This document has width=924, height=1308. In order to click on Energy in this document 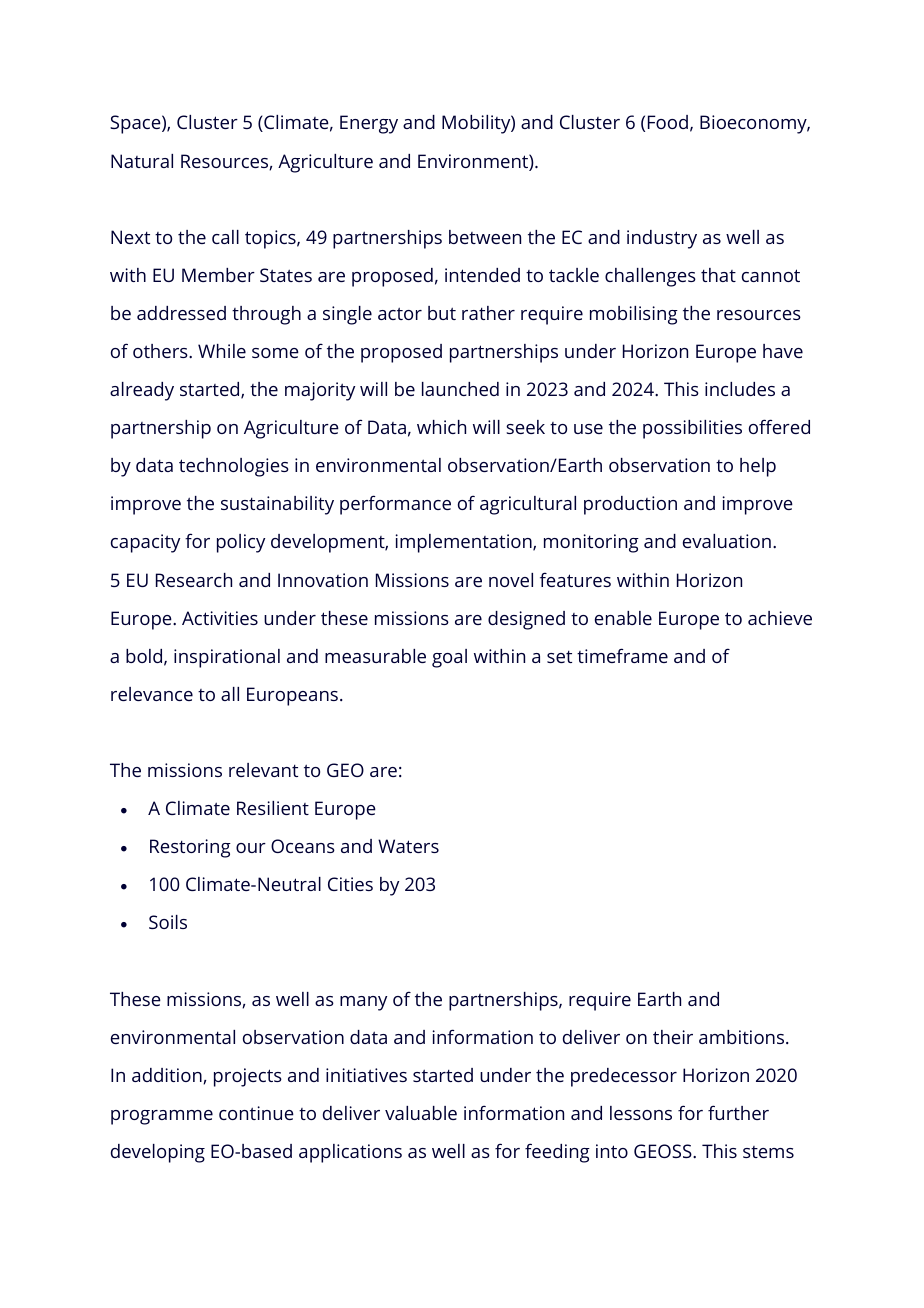, I will do `click(369, 124)`.
